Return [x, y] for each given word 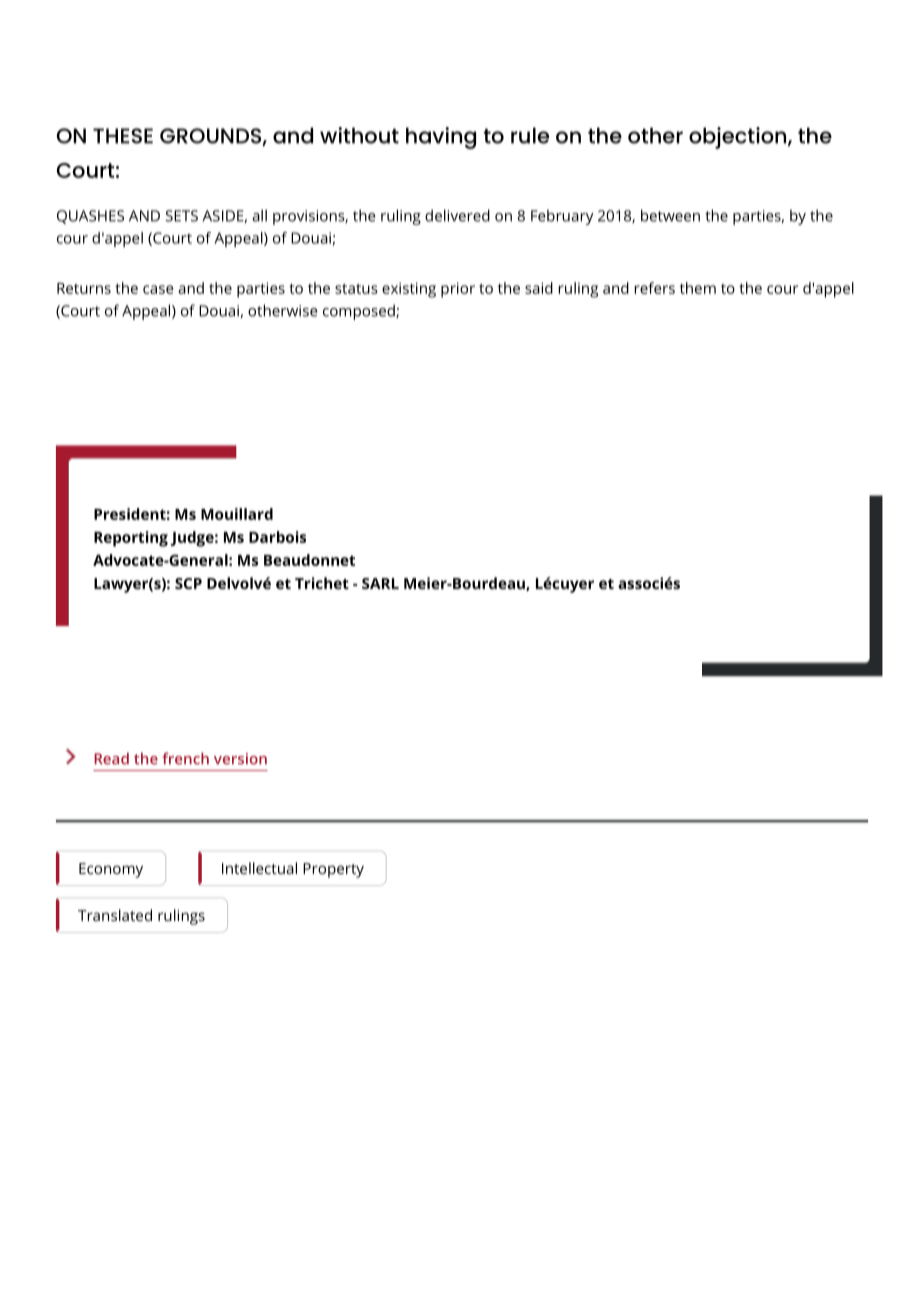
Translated [115, 915]
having [441, 138]
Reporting [131, 539]
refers [655, 288]
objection [739, 138]
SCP [188, 583]
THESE [123, 136]
